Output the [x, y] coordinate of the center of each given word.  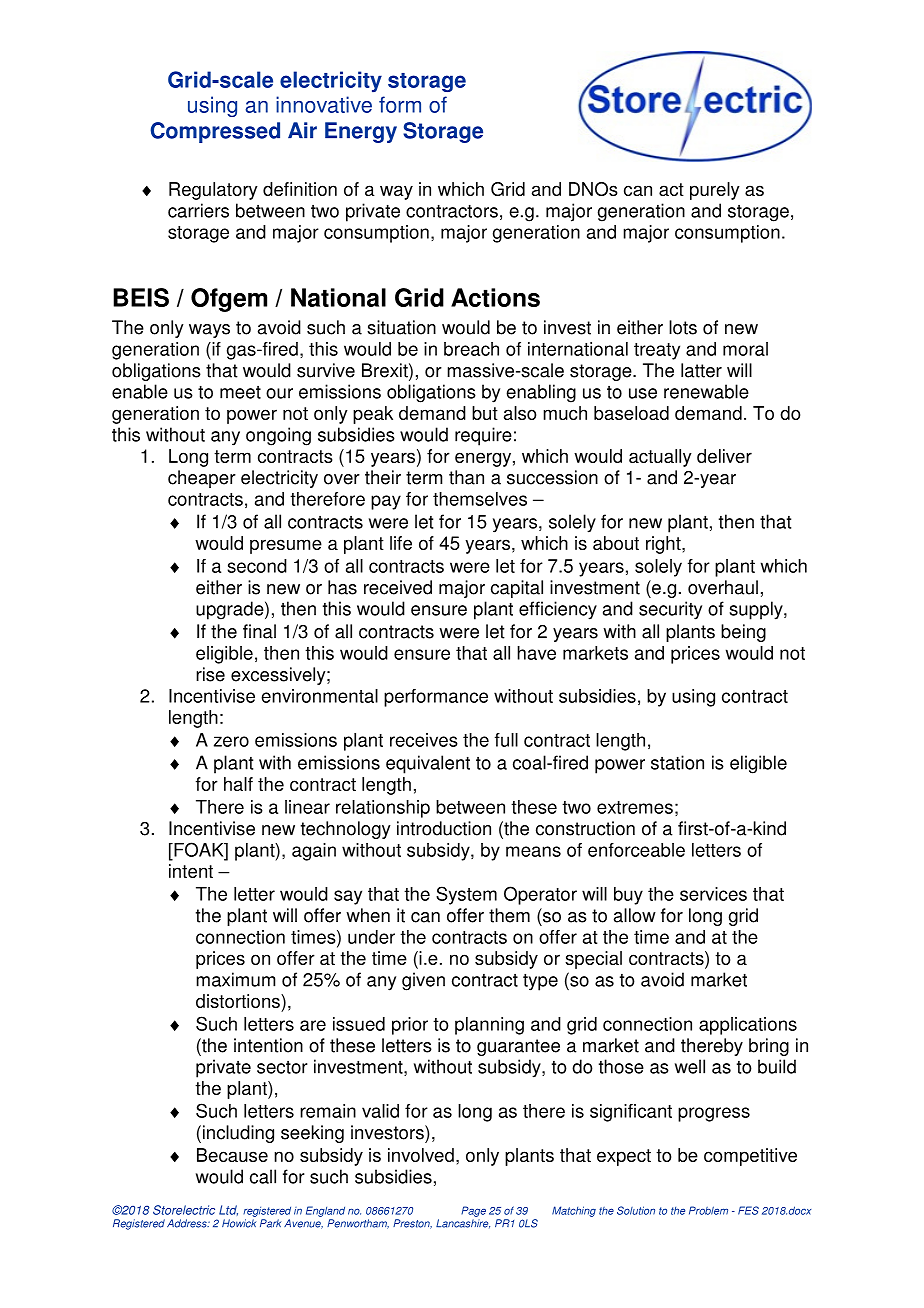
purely [715, 191]
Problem [708, 1210]
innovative [324, 104]
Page [473, 1211]
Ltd [228, 1210]
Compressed [215, 132]
